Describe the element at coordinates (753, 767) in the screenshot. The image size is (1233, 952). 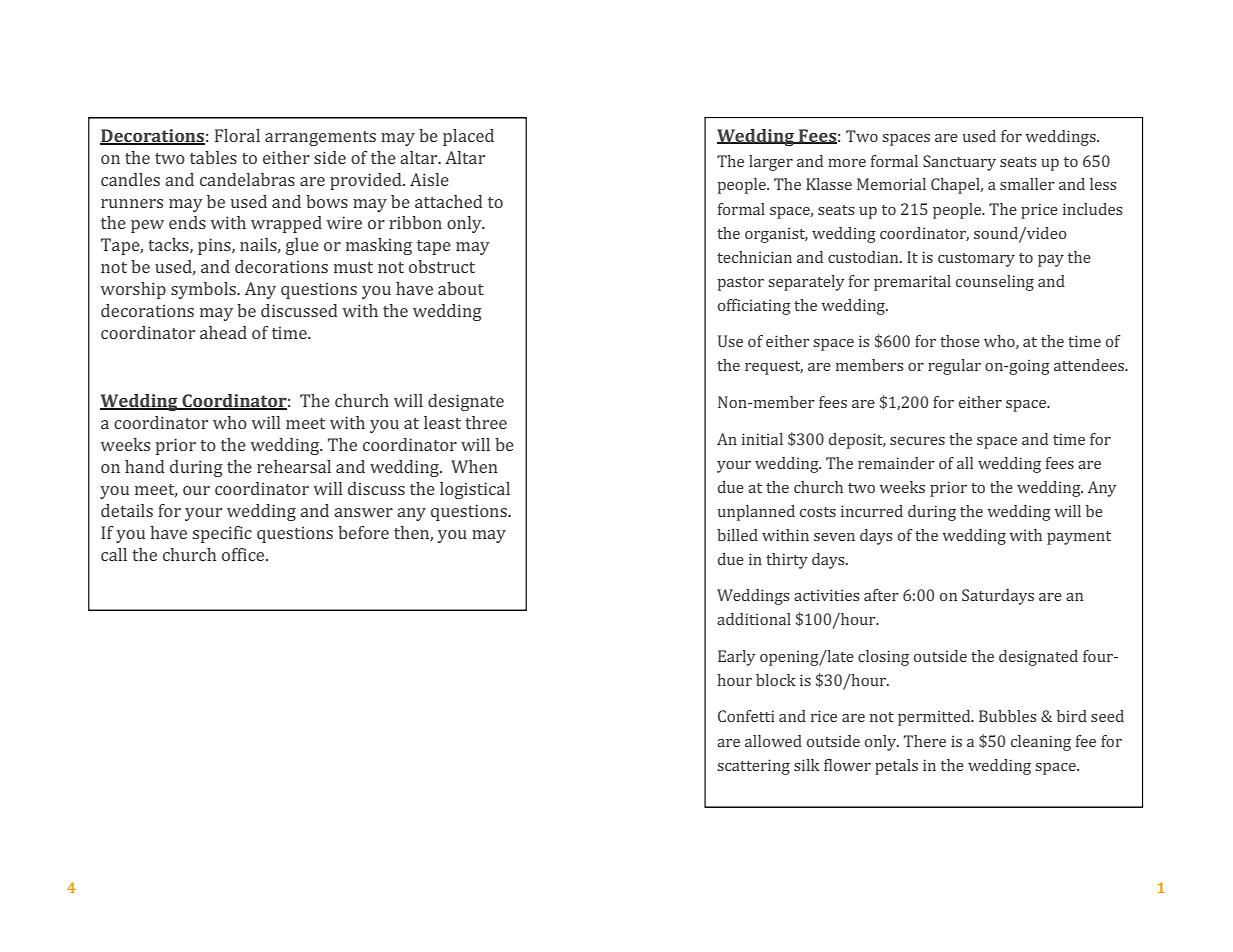
I see `scattering` at that location.
